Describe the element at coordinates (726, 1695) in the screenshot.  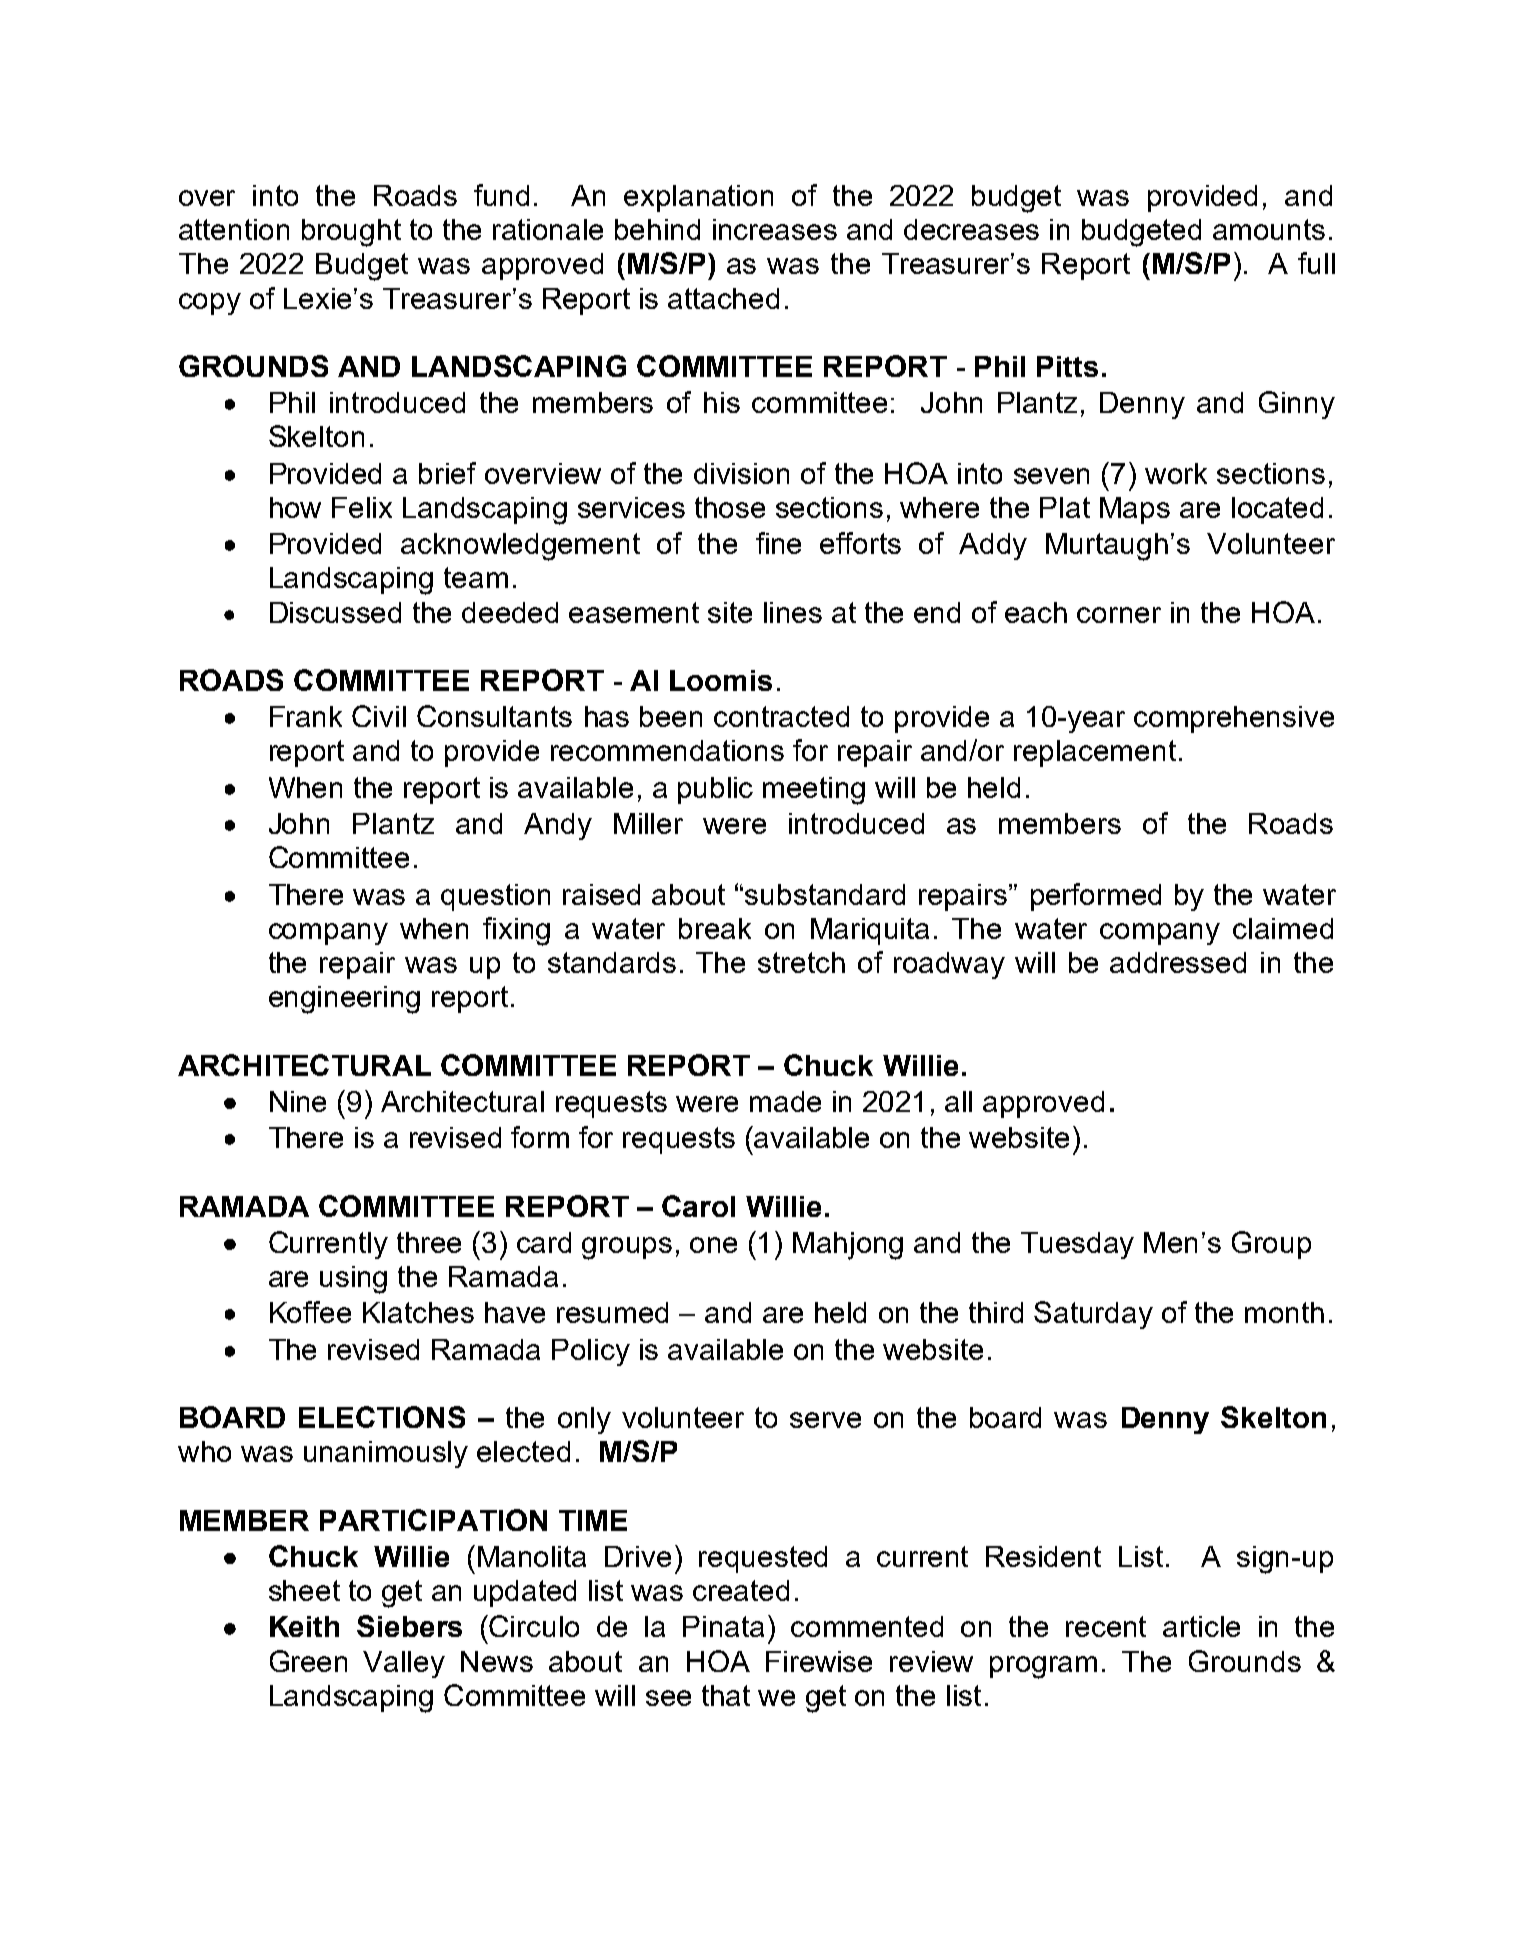
I see `that` at that location.
